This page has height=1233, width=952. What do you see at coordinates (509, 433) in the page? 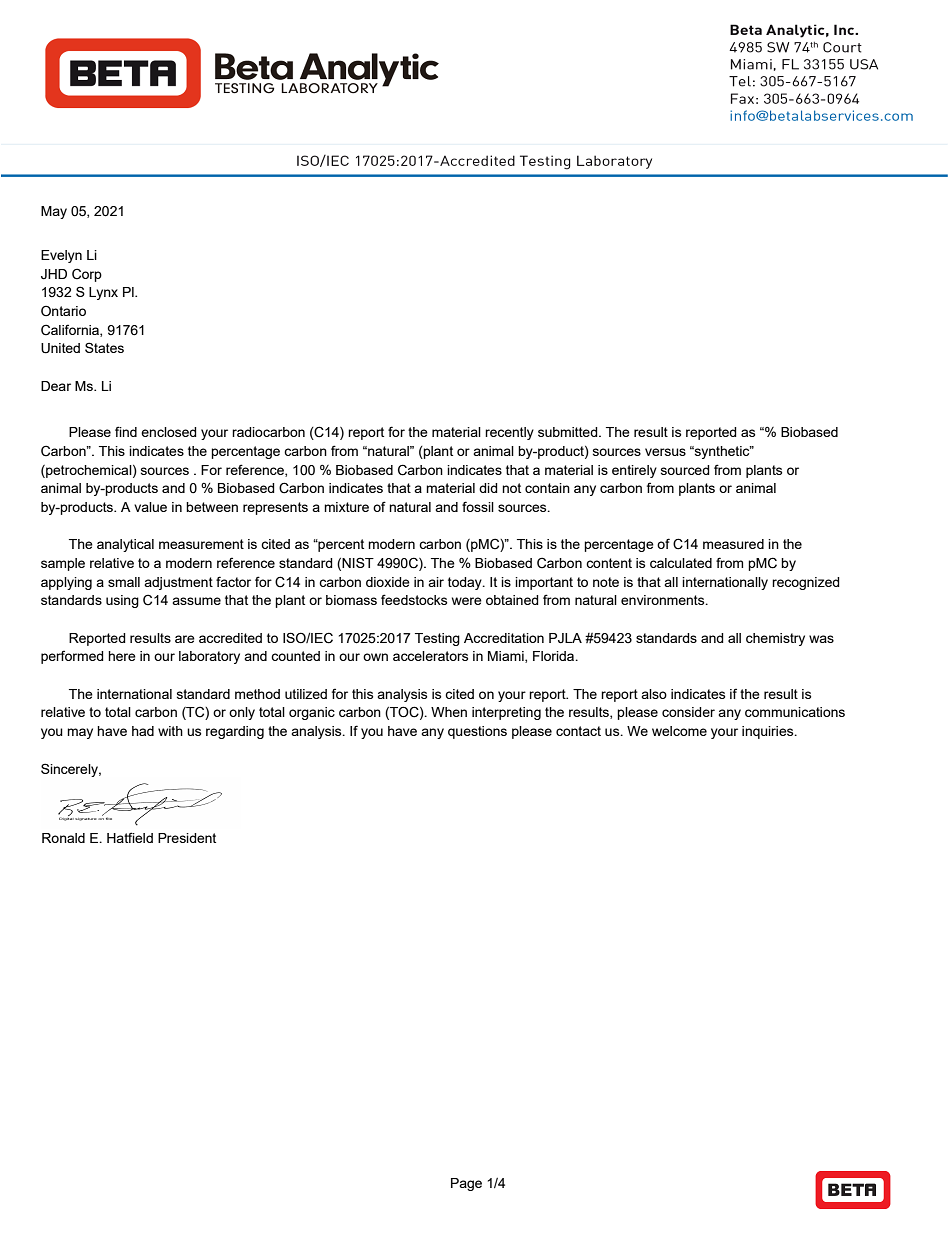
I see `recently` at bounding box center [509, 433].
